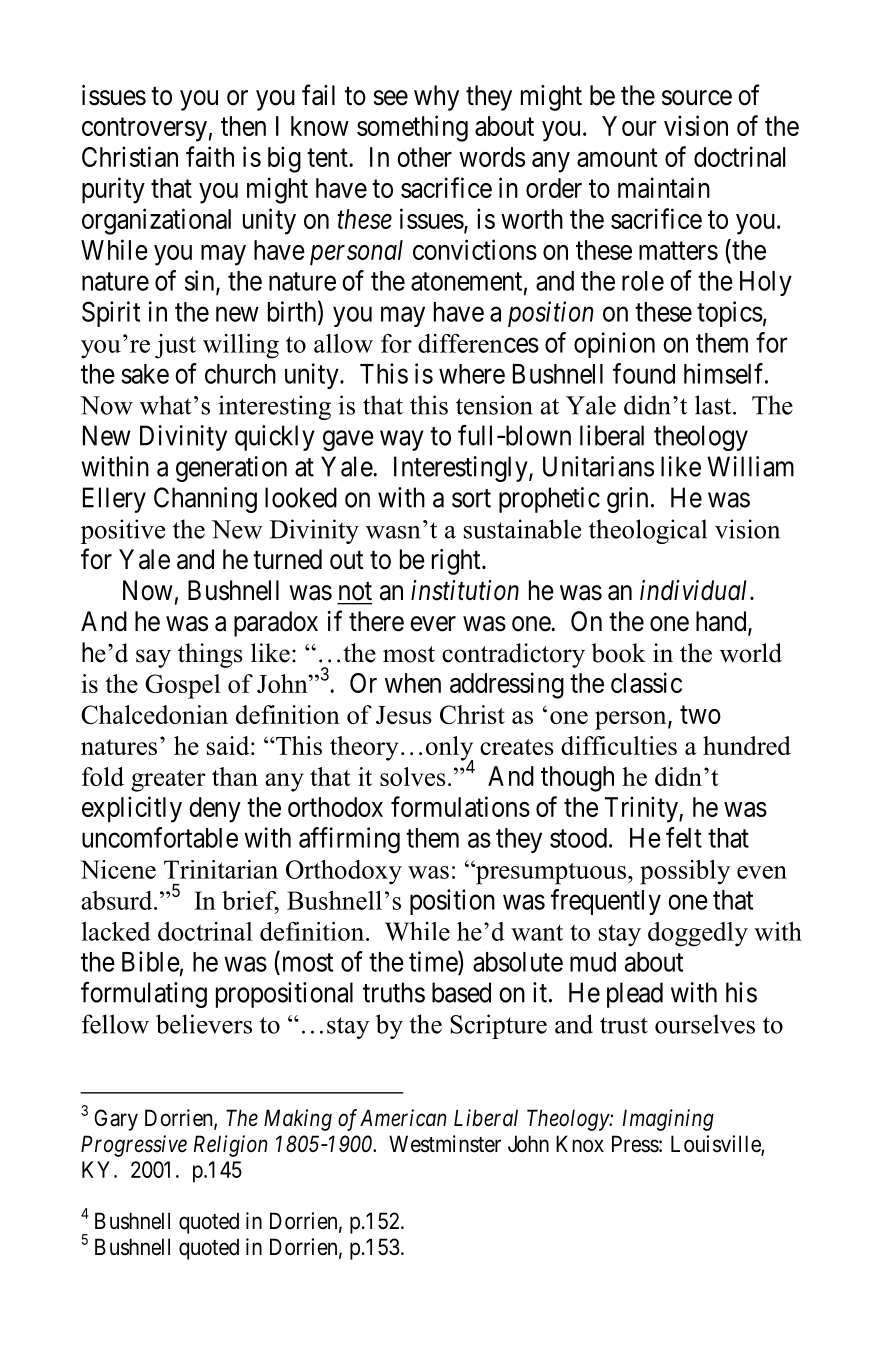 This image has width=887, height=1372. Describe the element at coordinates (210, 156) in the image. I see `faith` at that location.
